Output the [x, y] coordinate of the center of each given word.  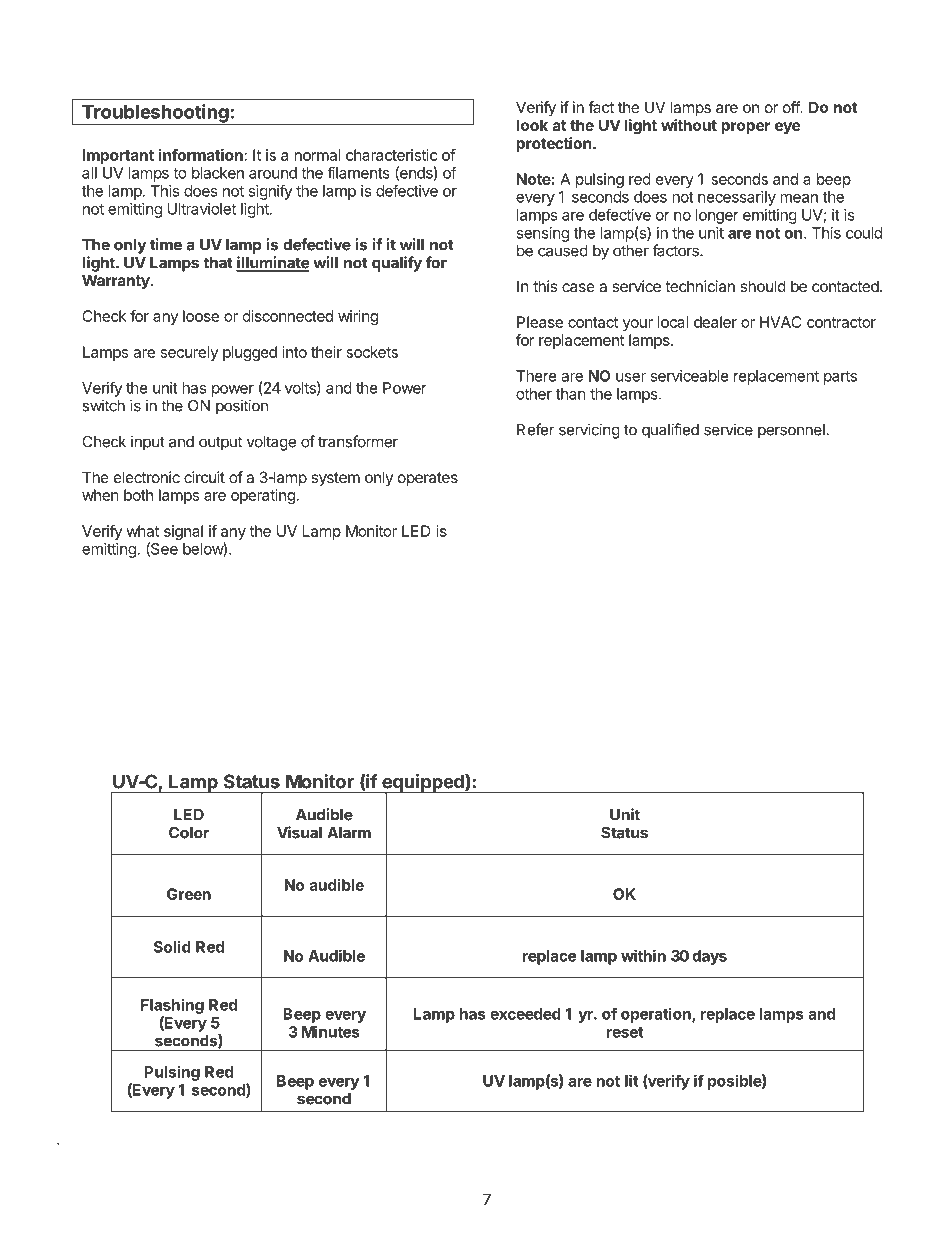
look [532, 125]
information [201, 155]
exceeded [525, 1014]
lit [632, 1080]
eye [787, 128]
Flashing [172, 1006]
